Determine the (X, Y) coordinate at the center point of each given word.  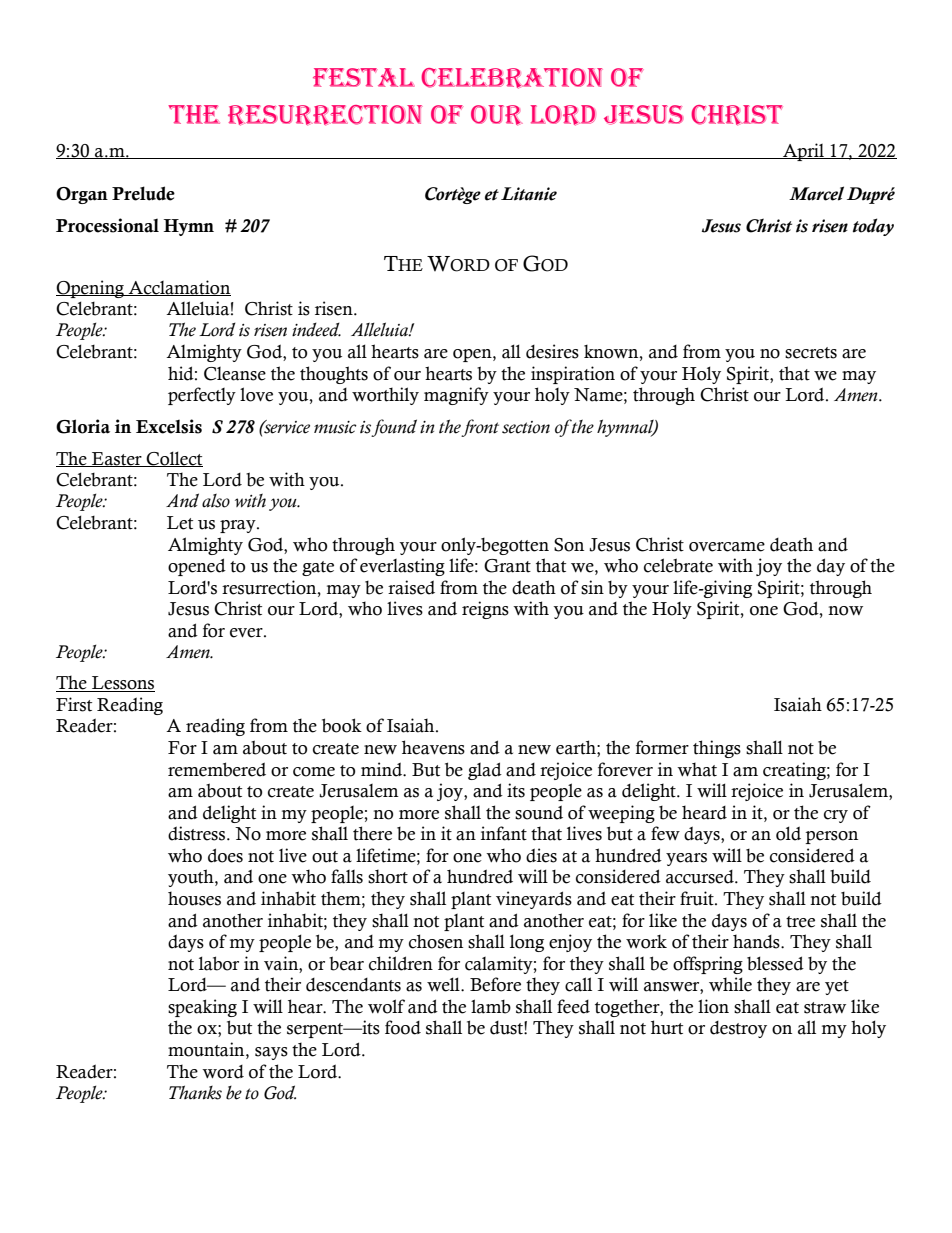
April (803, 152)
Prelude (143, 193)
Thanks (195, 1092)
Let (180, 523)
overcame (727, 547)
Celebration (512, 78)
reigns (485, 610)
